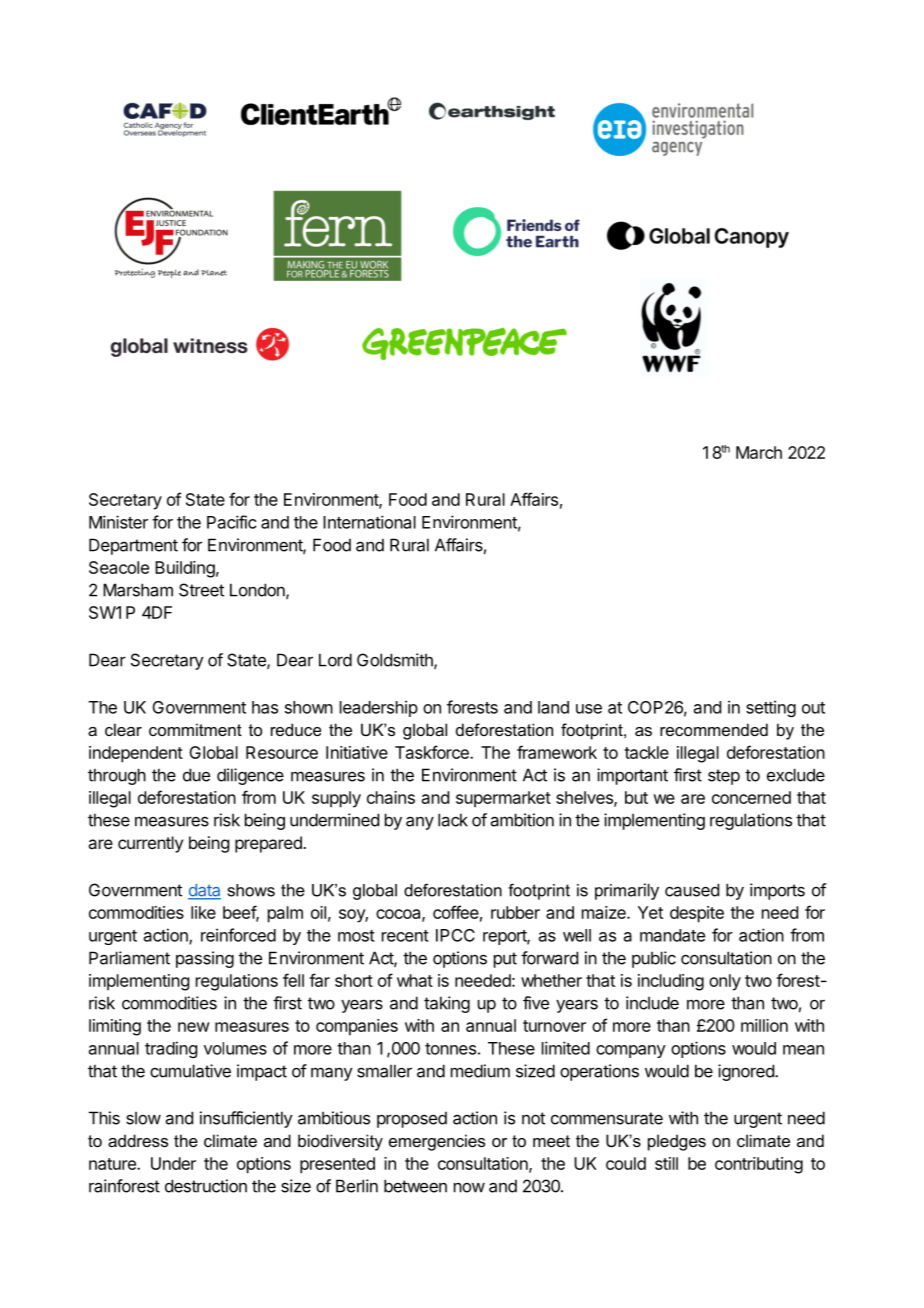  What do you see at coordinates (201, 590) in the screenshot?
I see `Street` at bounding box center [201, 590].
